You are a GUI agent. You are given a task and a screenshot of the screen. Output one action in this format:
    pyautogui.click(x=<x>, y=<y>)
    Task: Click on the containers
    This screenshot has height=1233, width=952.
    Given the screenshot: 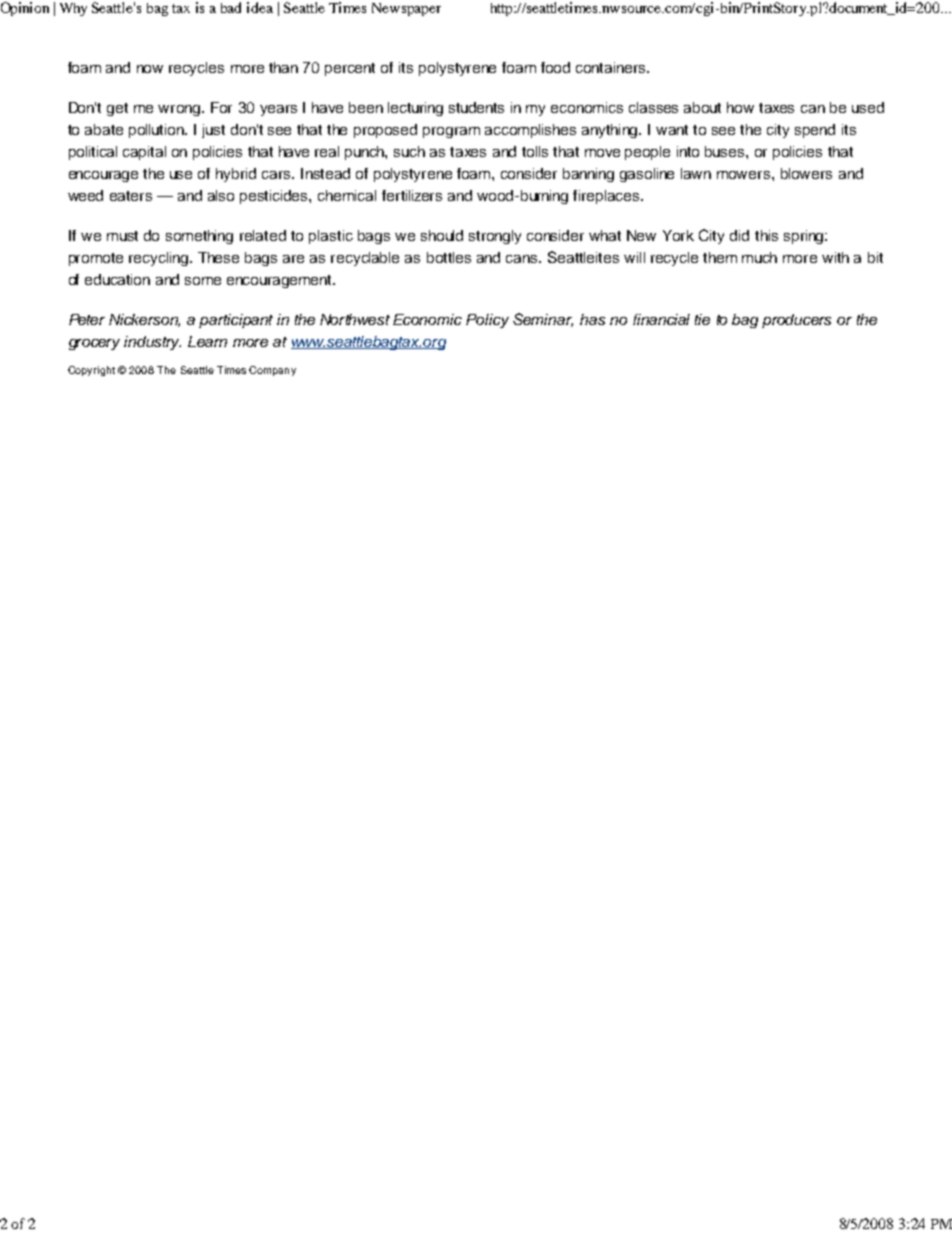 What is the action you would take?
    pyautogui.click(x=612, y=67)
